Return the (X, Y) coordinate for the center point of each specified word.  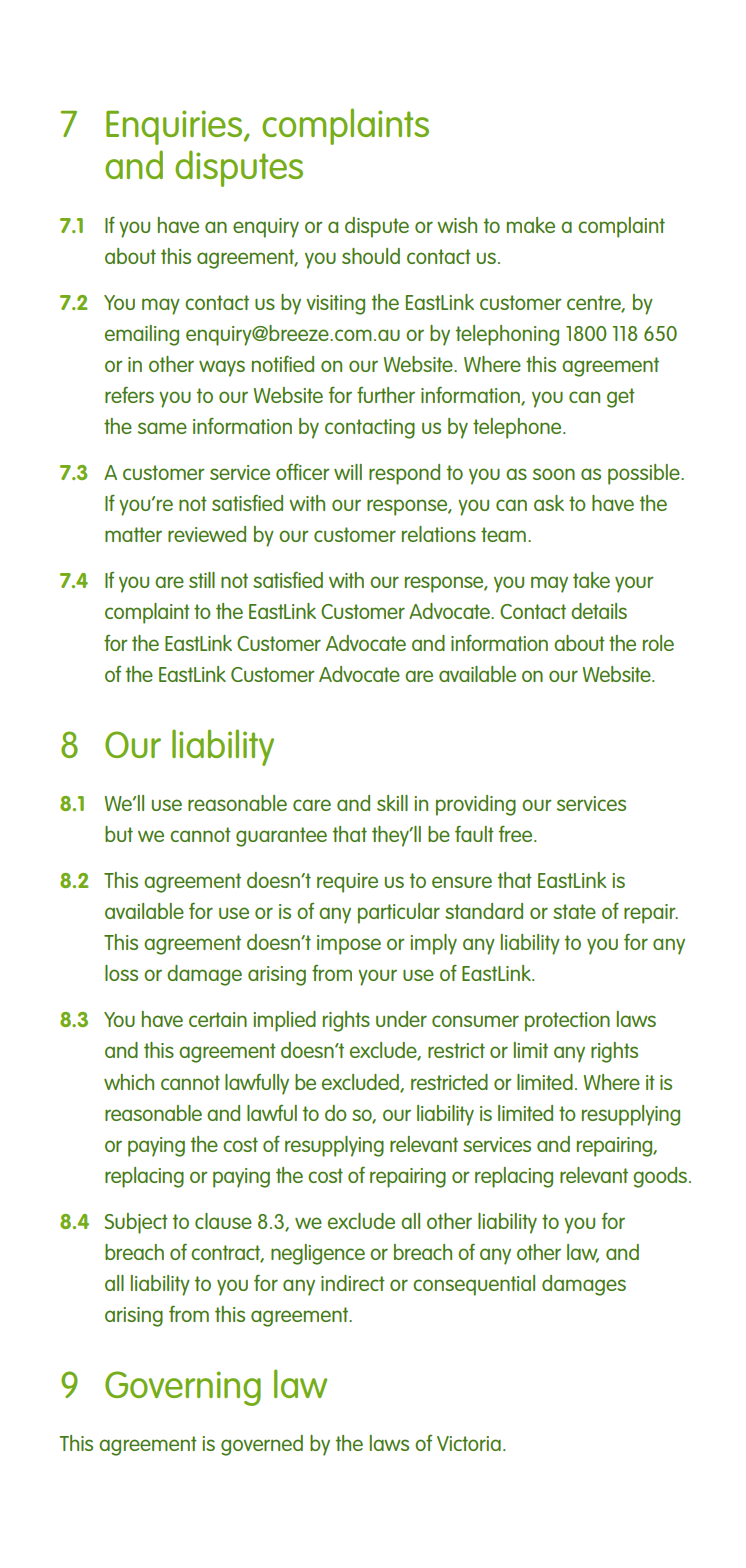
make (531, 225)
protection (567, 1022)
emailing (142, 335)
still (202, 580)
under (401, 1019)
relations (439, 534)
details (599, 611)
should (371, 256)
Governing (183, 1388)
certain (218, 1019)
